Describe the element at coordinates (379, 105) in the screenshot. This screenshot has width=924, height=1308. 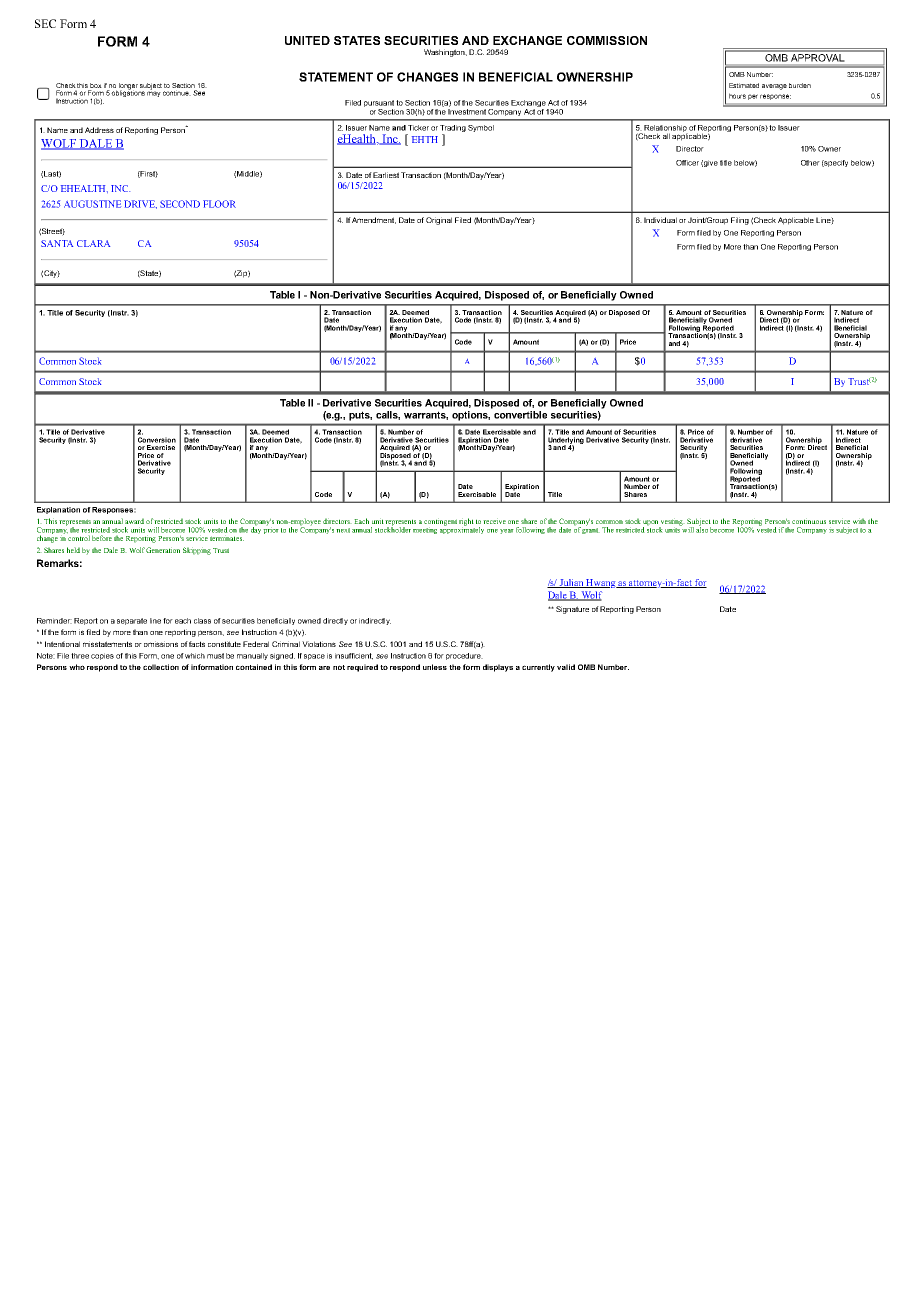
I see `pursuant` at that location.
